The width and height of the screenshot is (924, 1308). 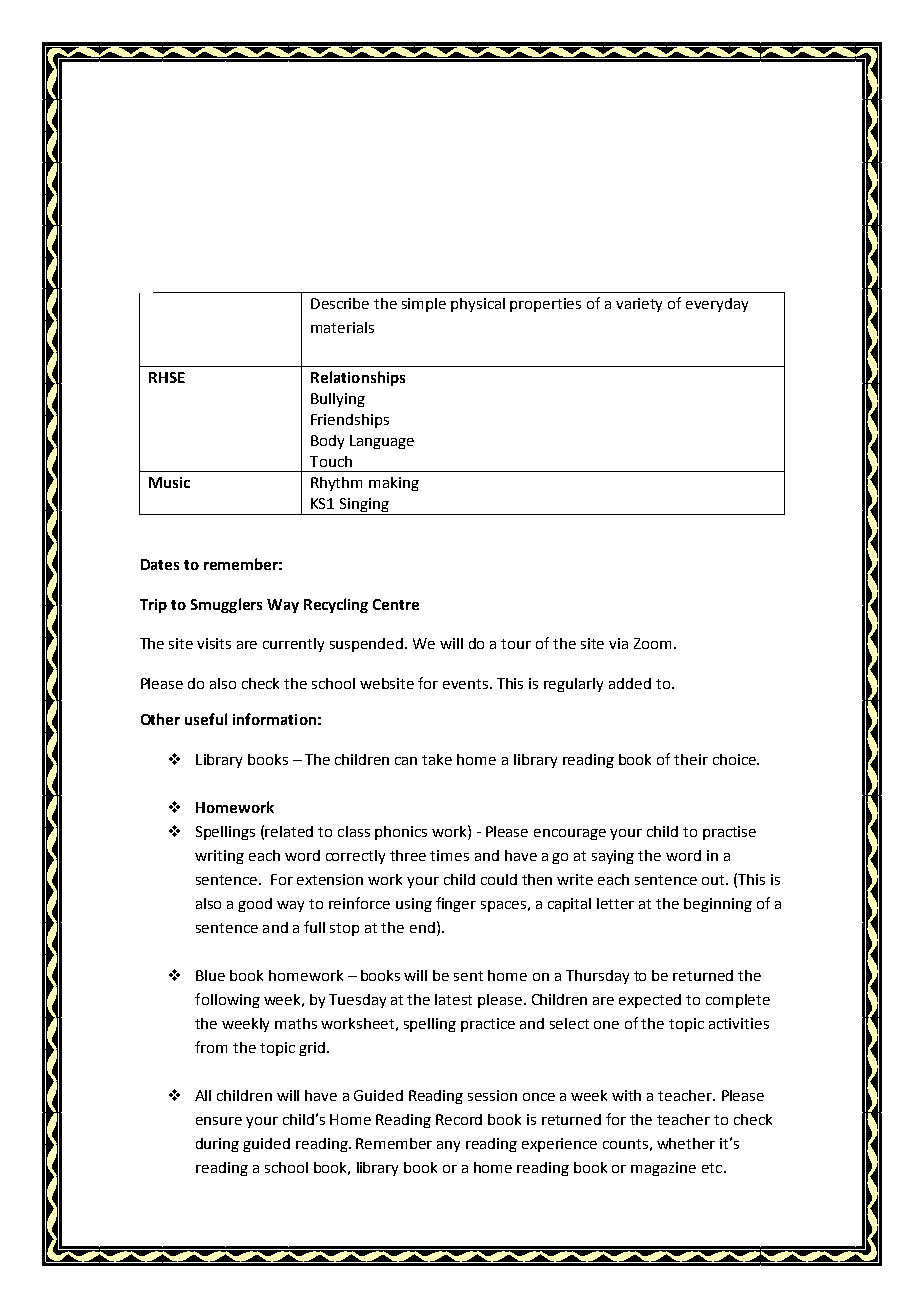 What do you see at coordinates (691, 759) in the screenshot?
I see `their` at bounding box center [691, 759].
